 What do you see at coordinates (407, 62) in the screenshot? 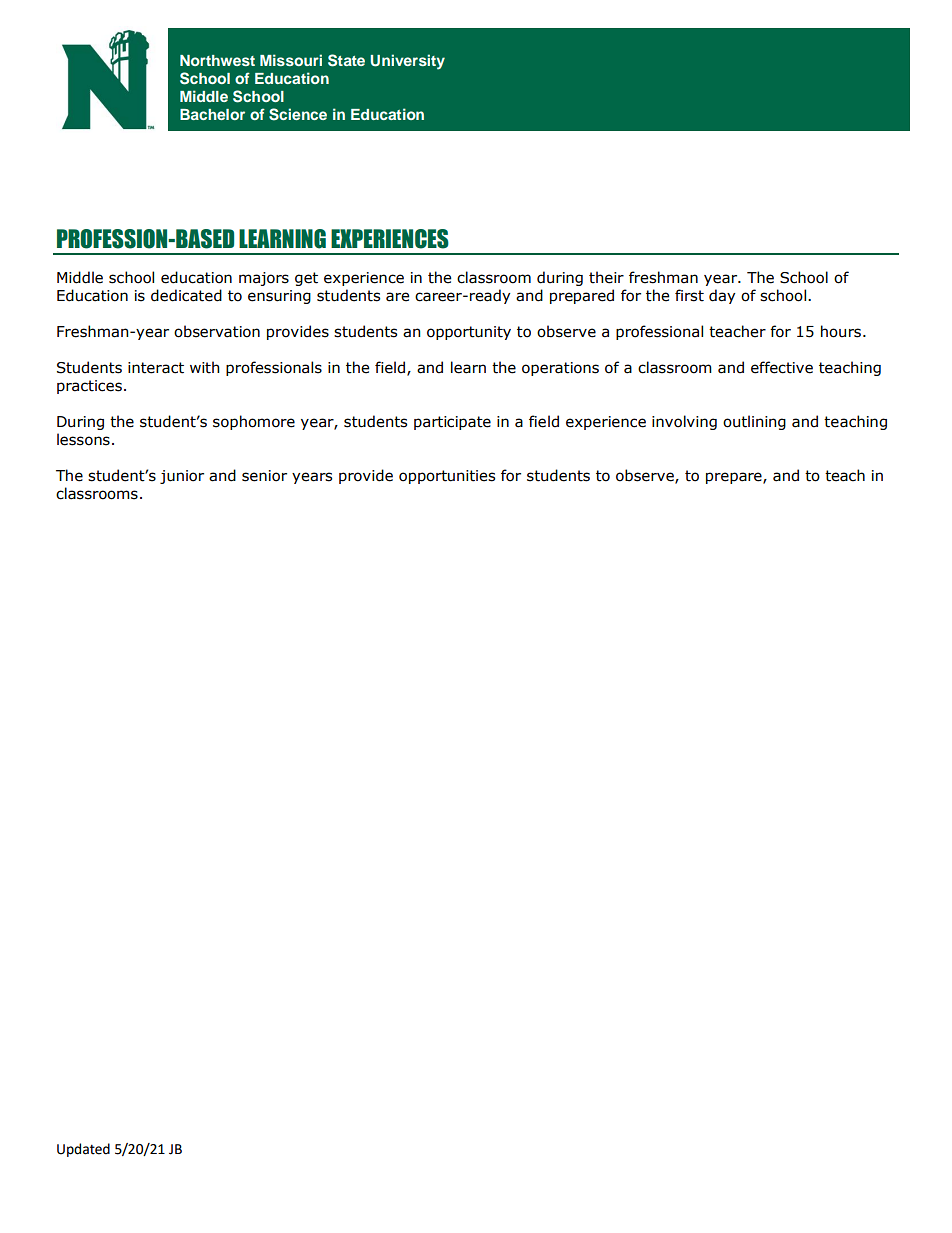
I see `University` at bounding box center [407, 62].
